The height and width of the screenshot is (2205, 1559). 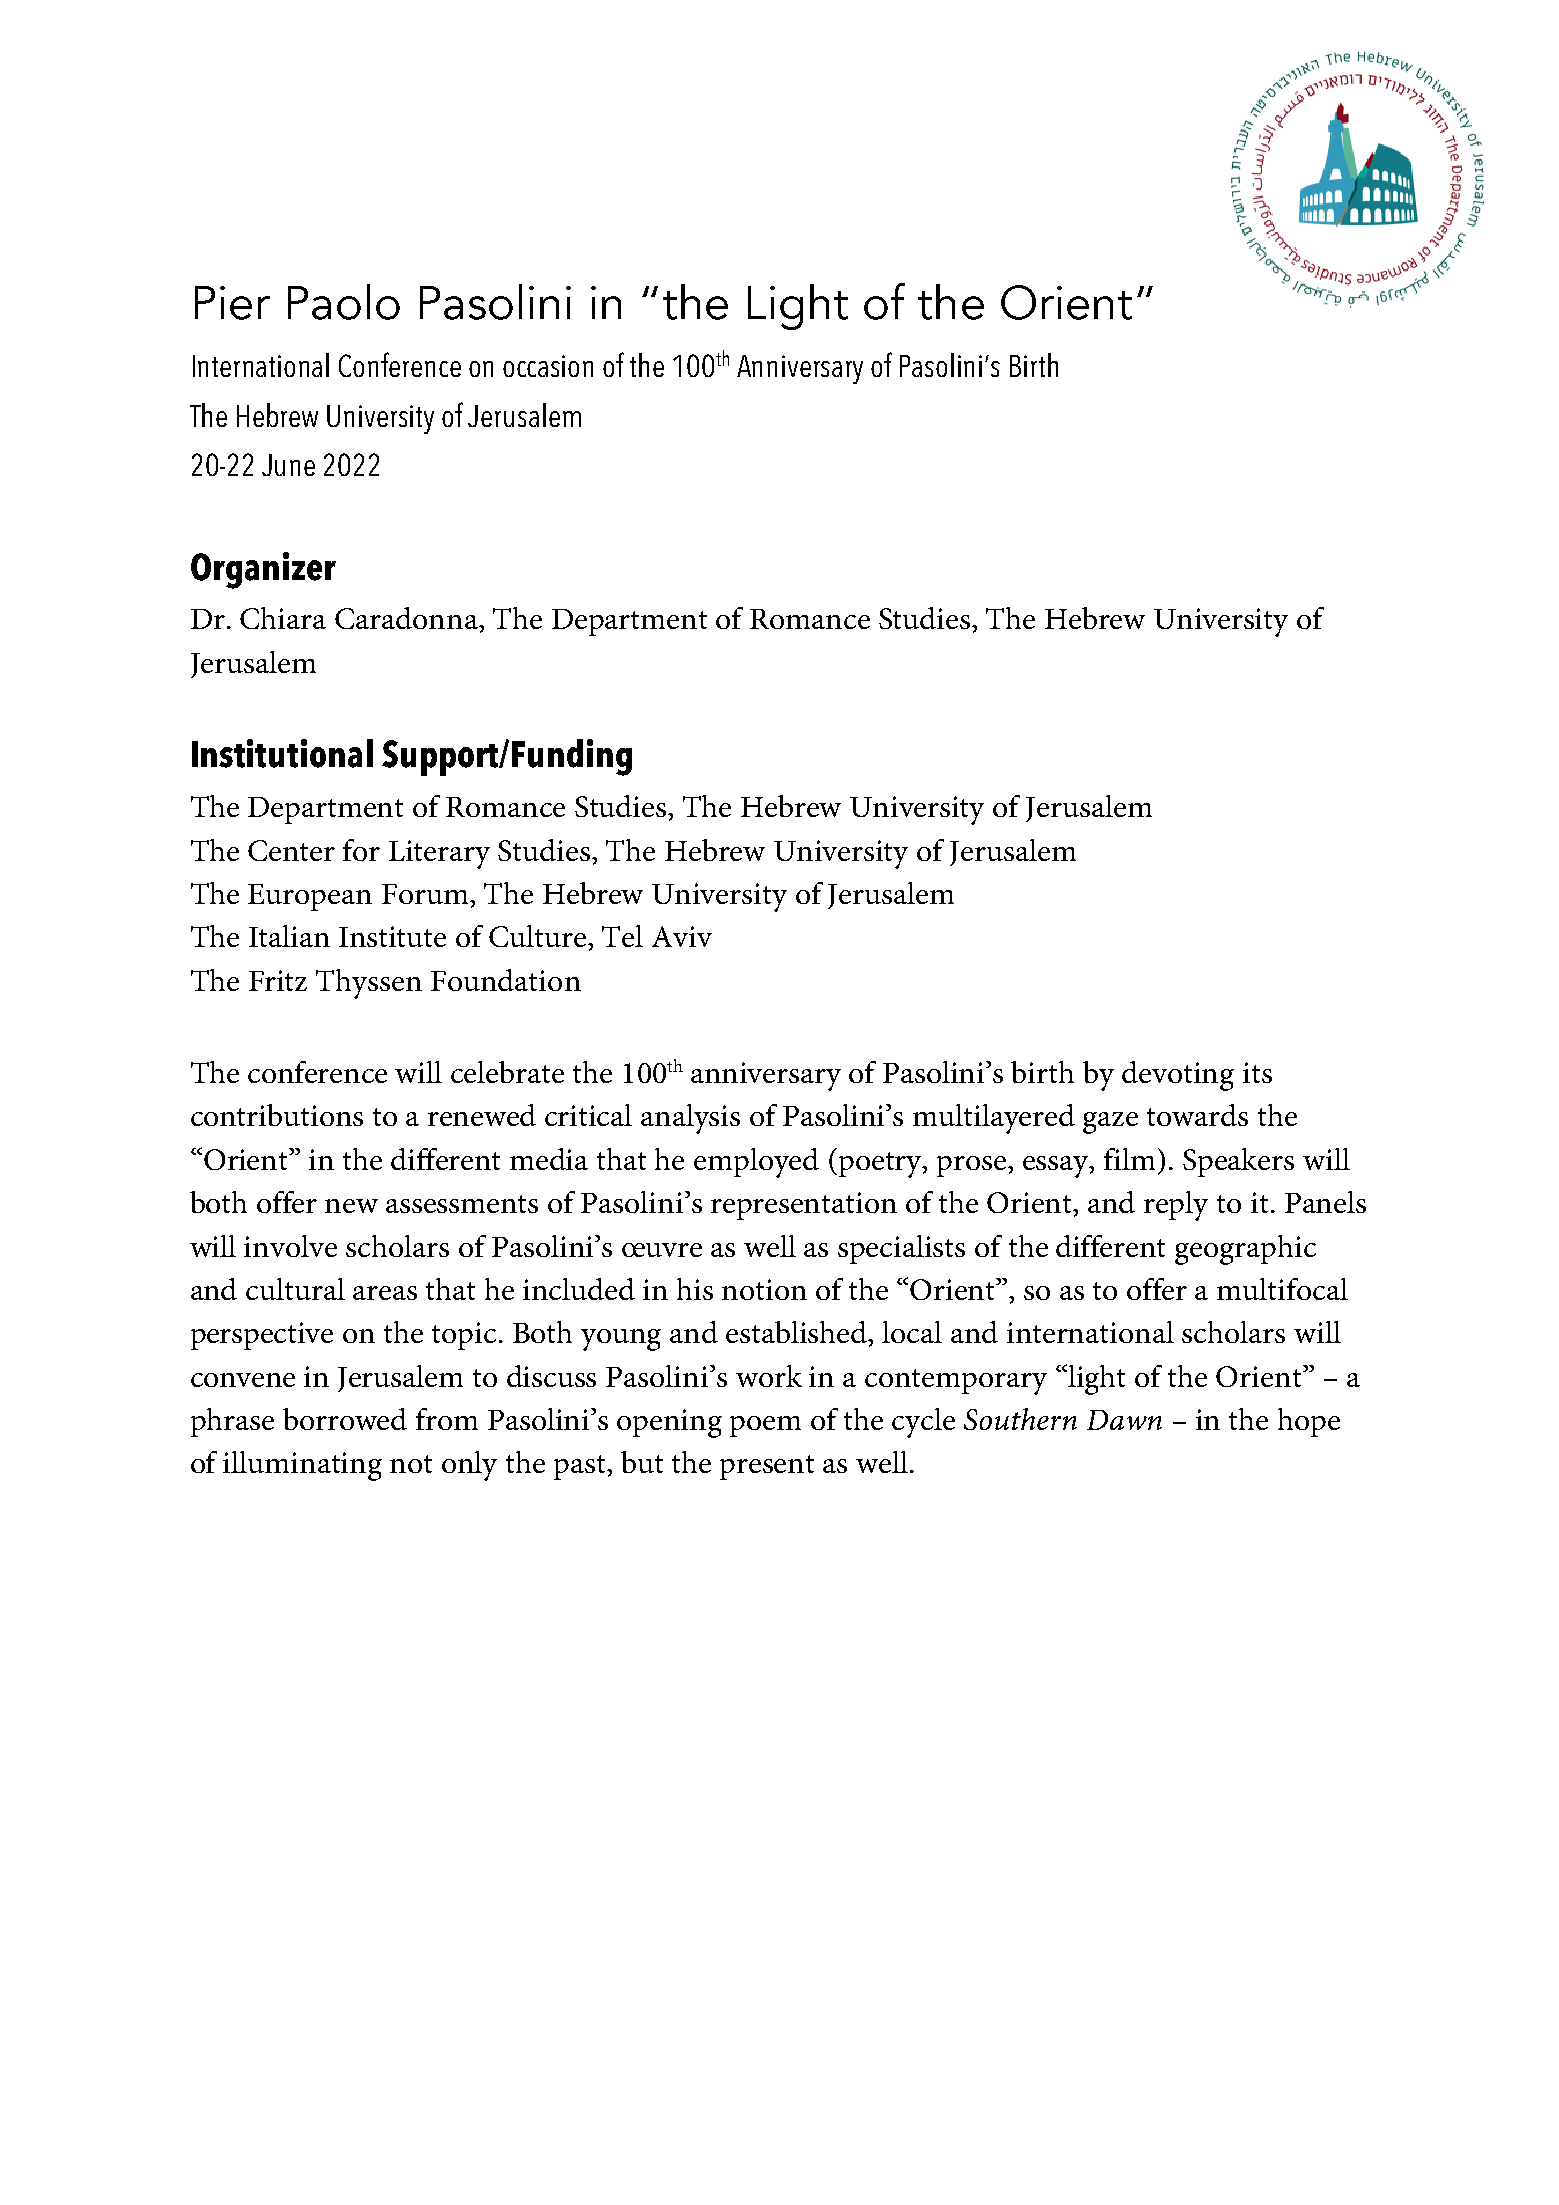 I want to click on its, so click(x=1257, y=1072).
